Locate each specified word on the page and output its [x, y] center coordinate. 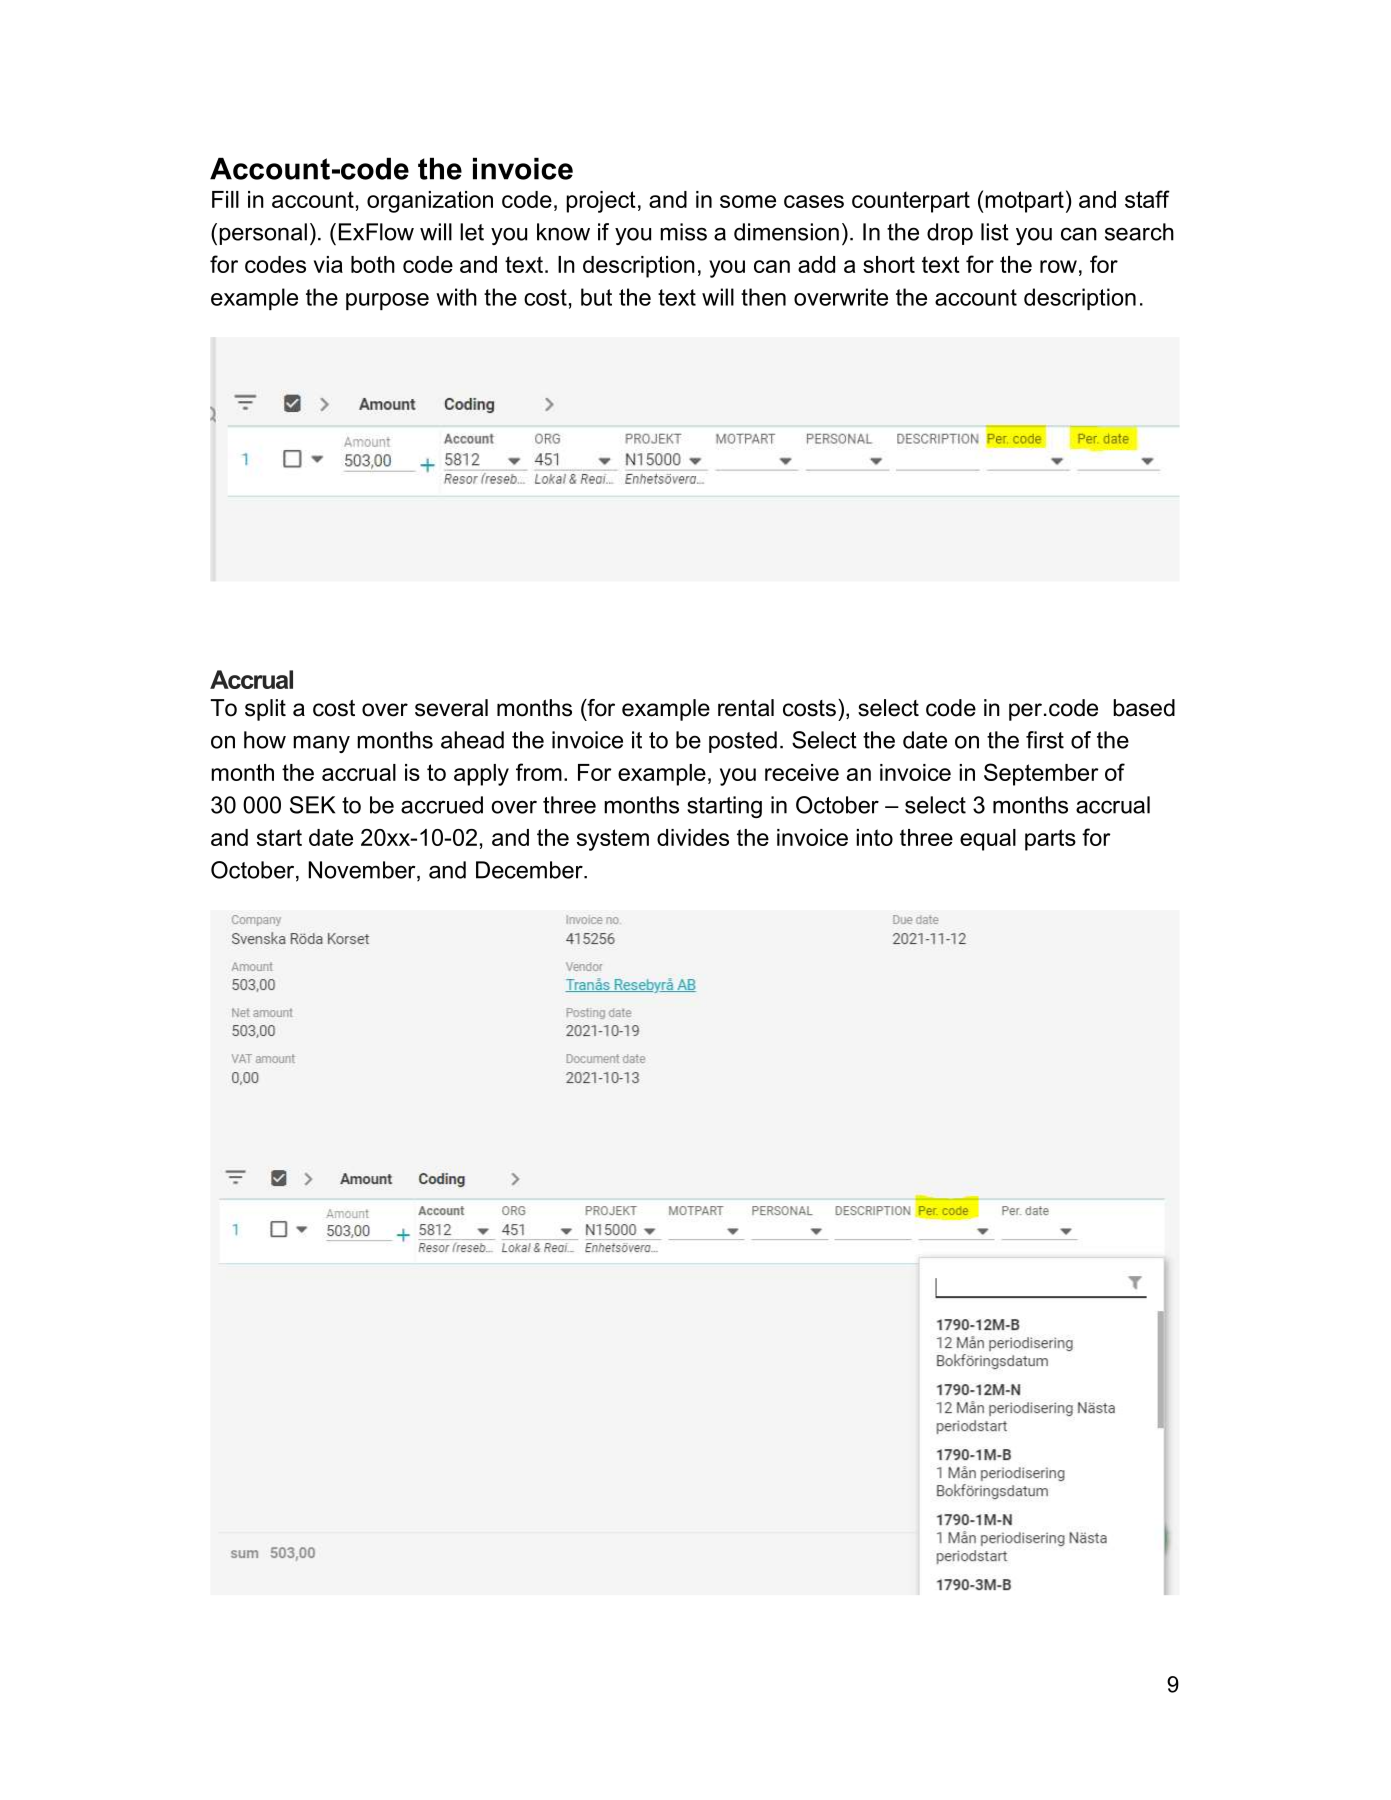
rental [746, 708]
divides [693, 837]
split [265, 710]
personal [263, 234]
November [363, 871]
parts [1050, 840]
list [995, 232]
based [1144, 708]
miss [683, 232]
